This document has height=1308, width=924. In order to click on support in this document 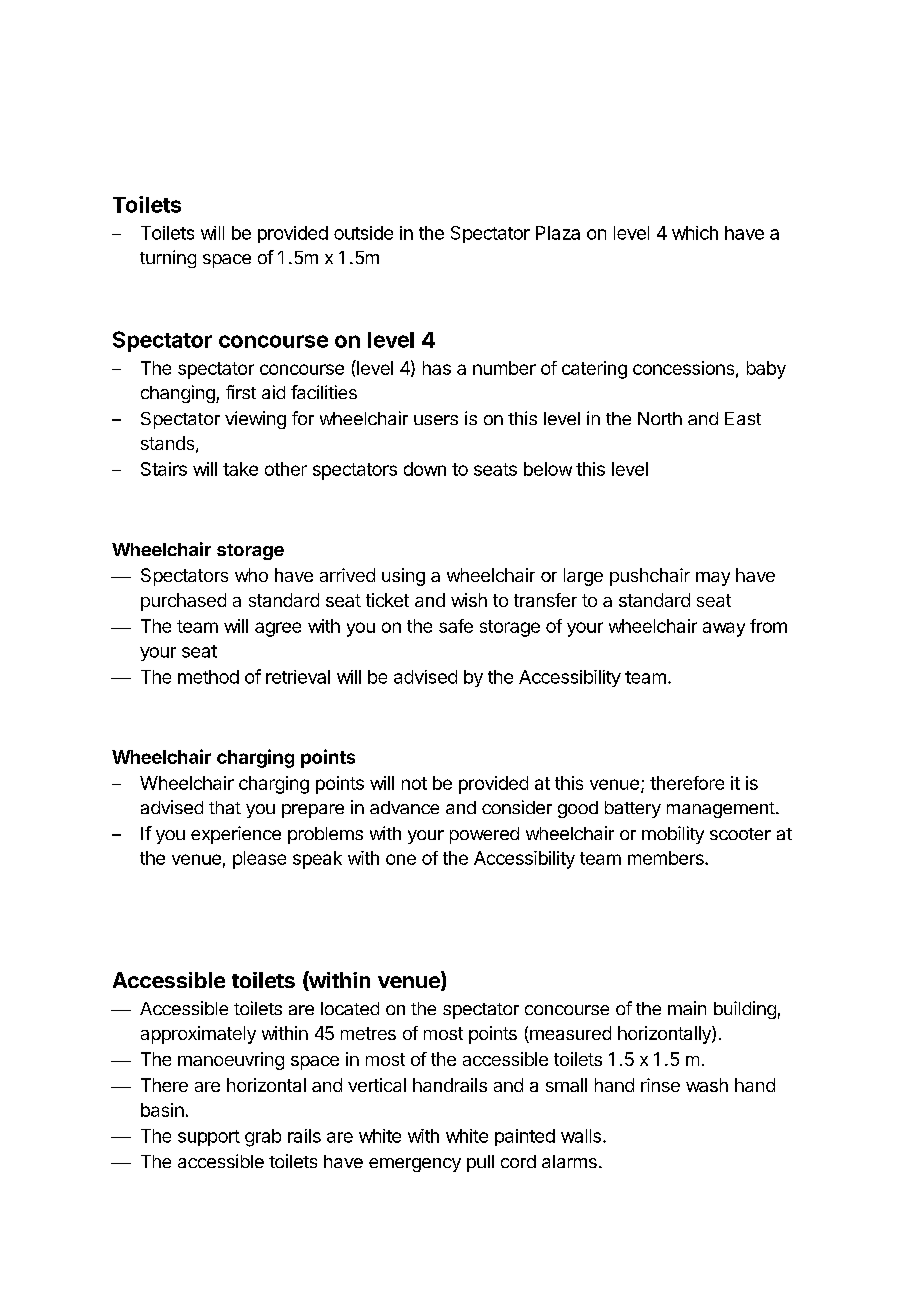, I will do `click(209, 1138)`.
